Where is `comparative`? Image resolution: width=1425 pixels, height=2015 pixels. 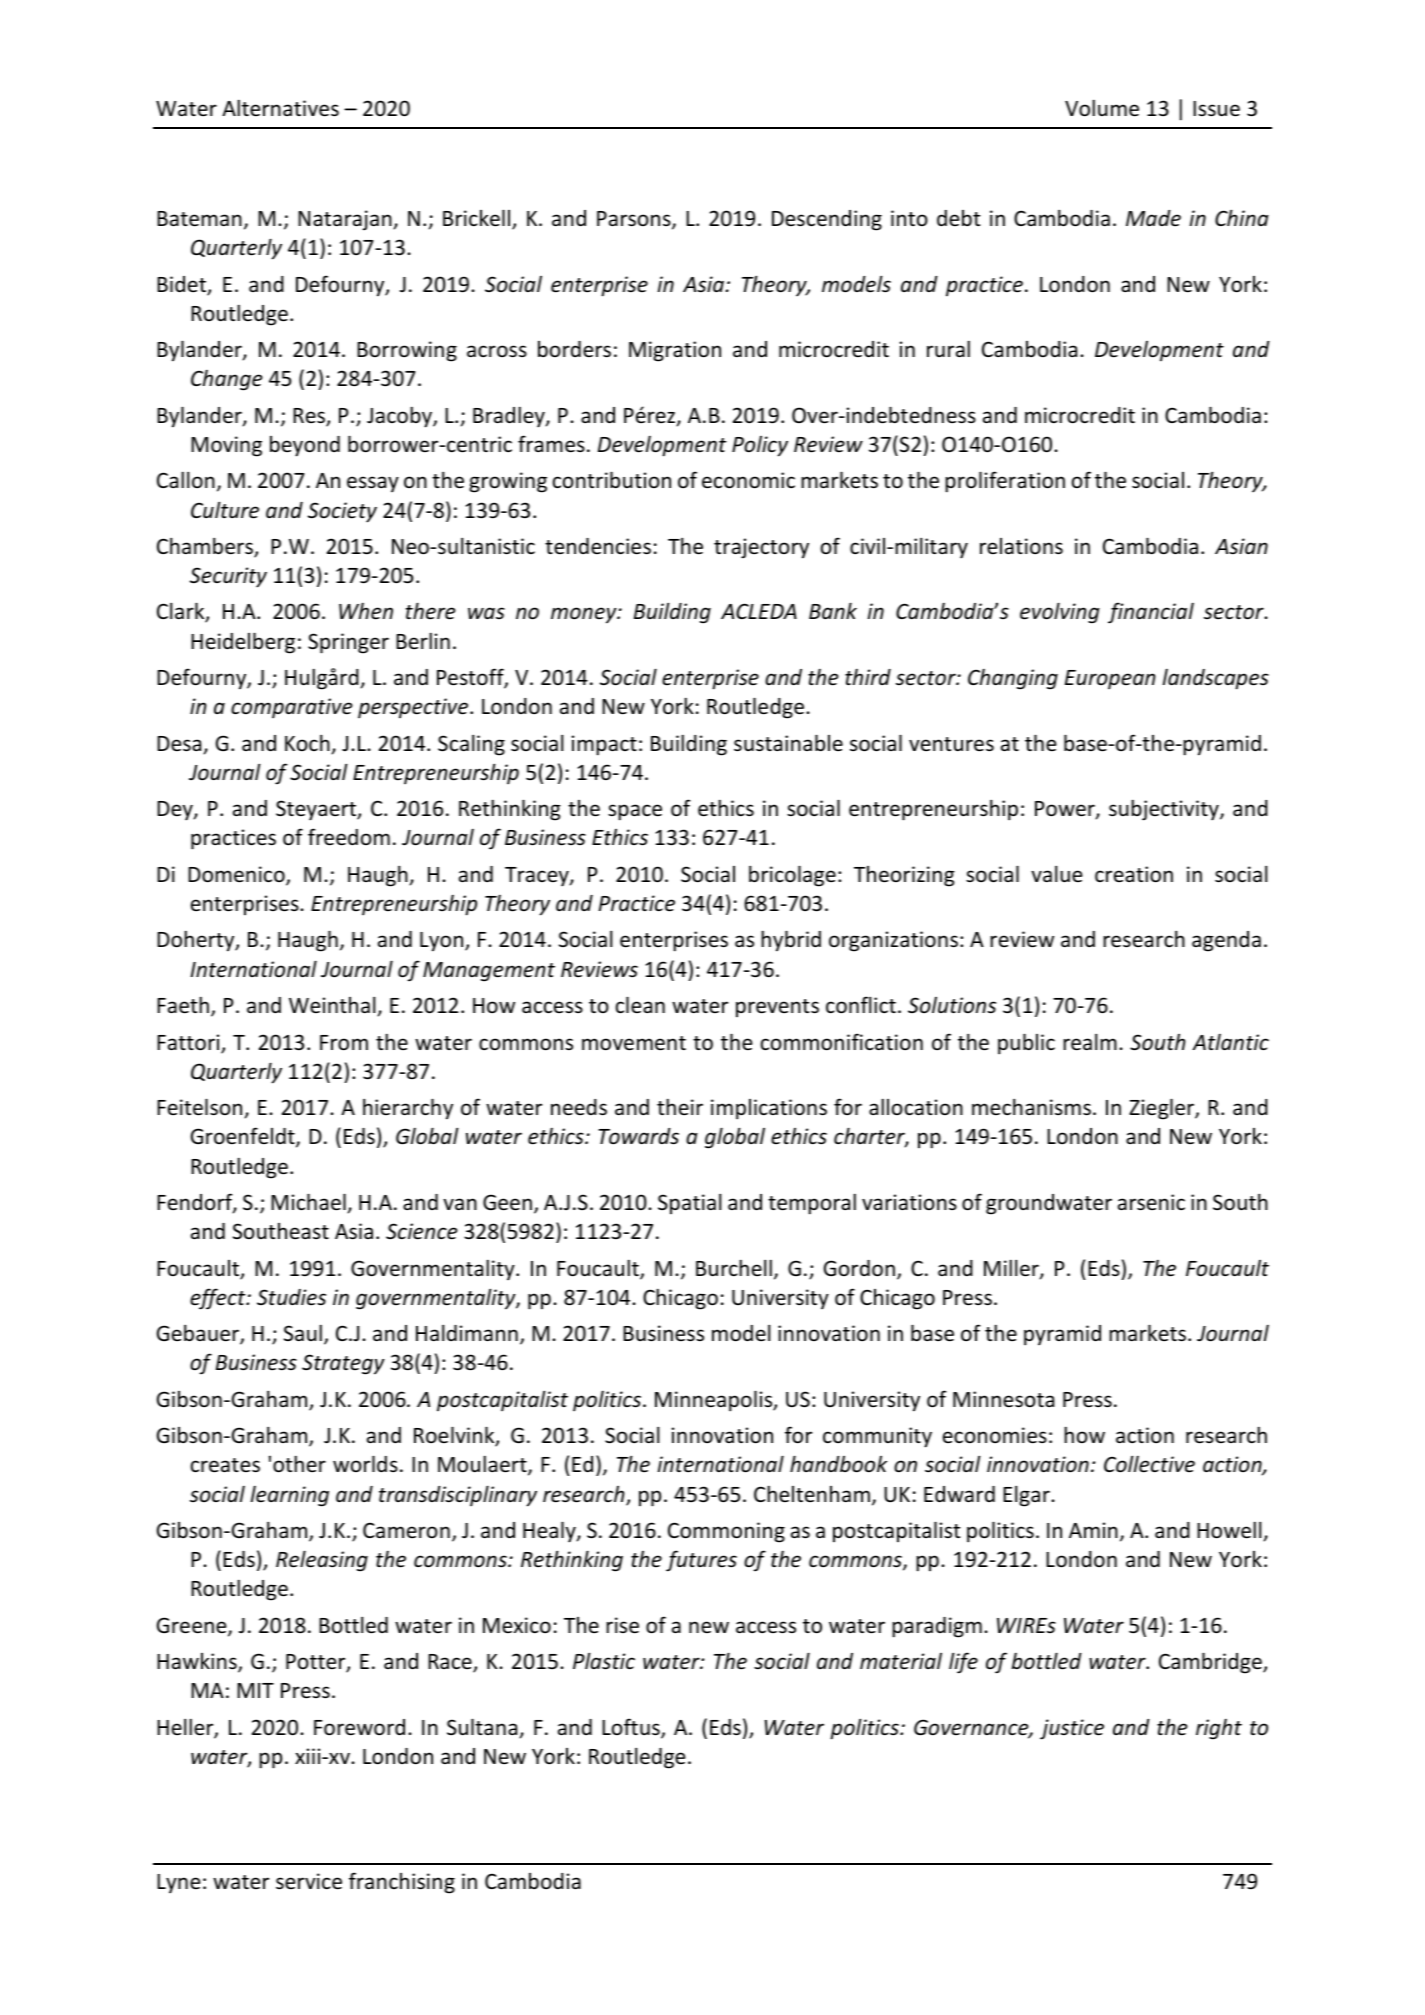 comparative is located at coordinates (292, 708).
